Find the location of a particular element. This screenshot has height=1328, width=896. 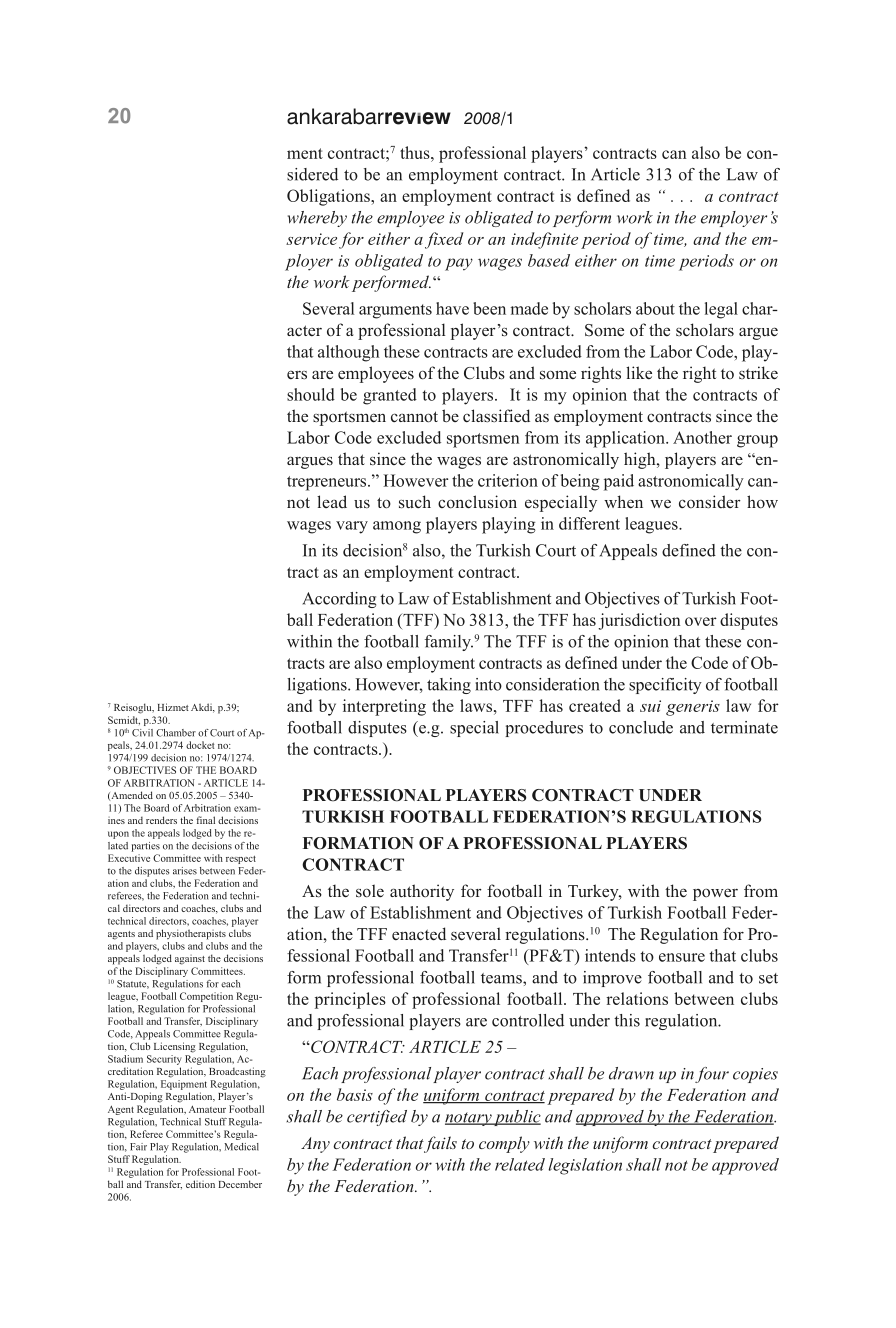

physiotherapists is located at coordinates (191, 934).
